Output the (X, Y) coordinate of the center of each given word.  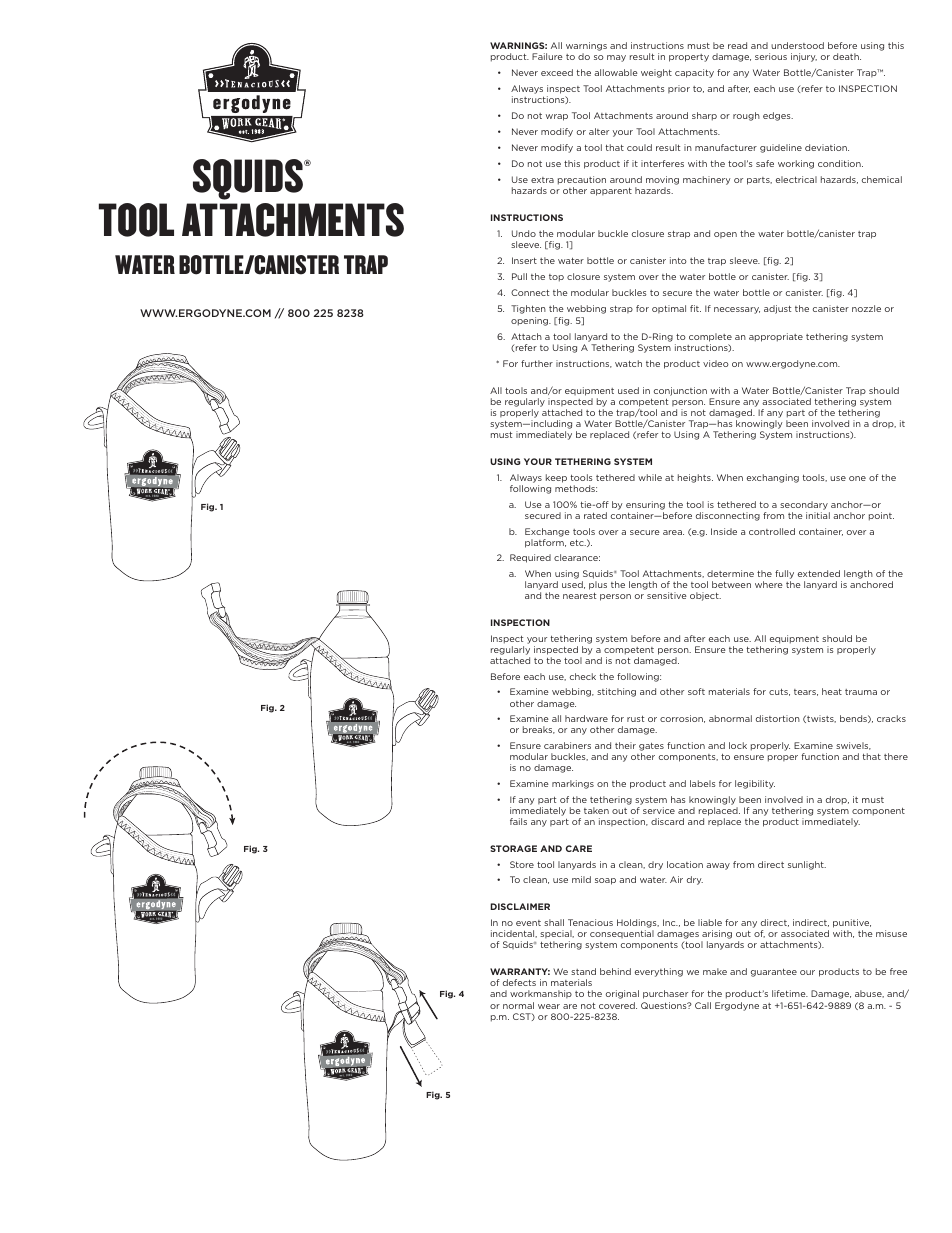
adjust (777, 309)
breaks (539, 730)
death (847, 56)
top (556, 278)
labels (703, 783)
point (881, 516)
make (715, 971)
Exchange (547, 532)
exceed (557, 72)
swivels (853, 746)
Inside (724, 531)
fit (695, 308)
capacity (694, 73)
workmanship (541, 994)
